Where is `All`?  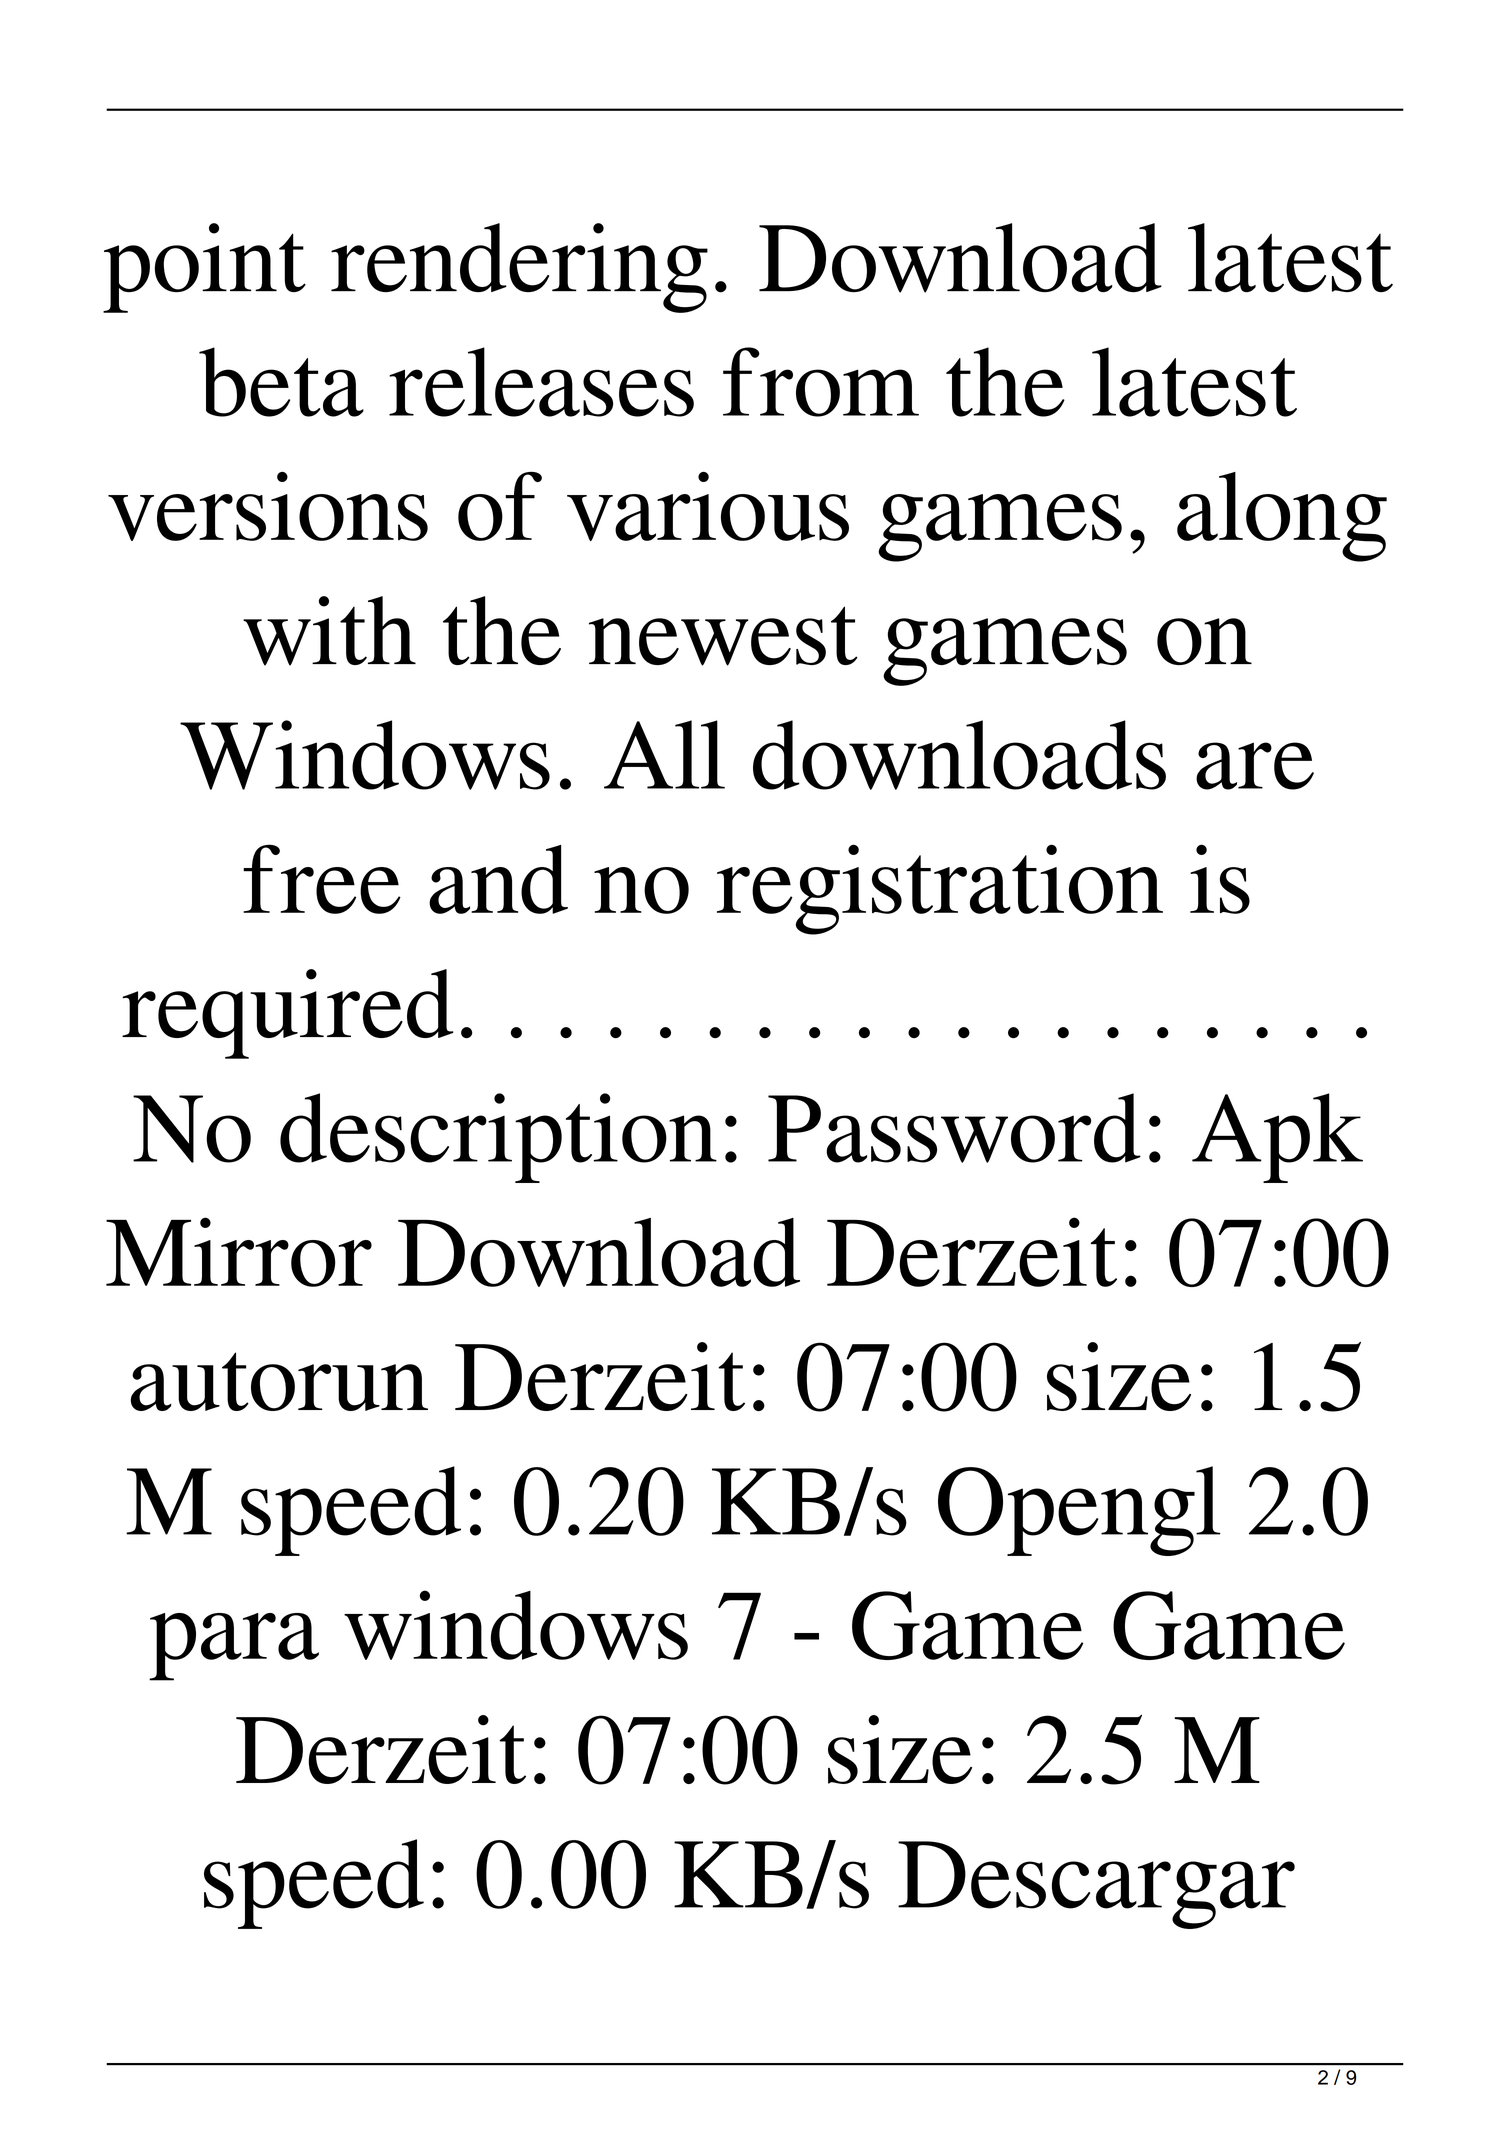
All is located at coordinates (664, 754).
